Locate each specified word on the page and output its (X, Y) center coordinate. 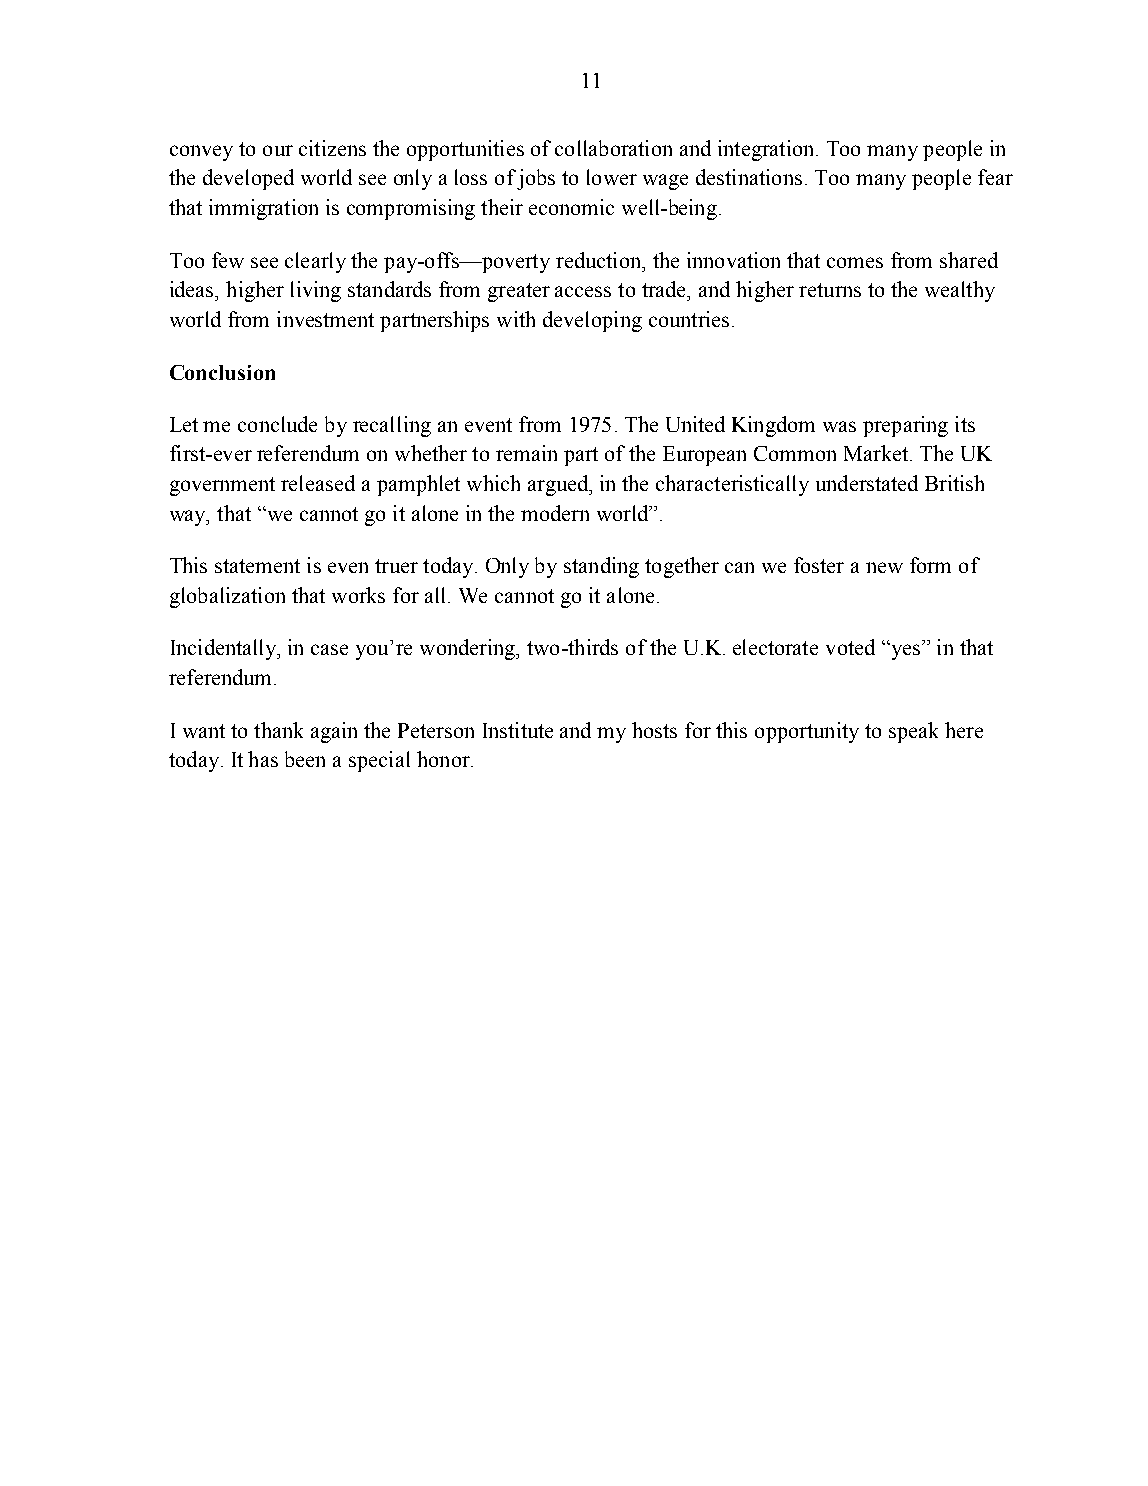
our (278, 150)
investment (325, 319)
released (318, 483)
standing (601, 567)
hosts (654, 730)
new (884, 567)
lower (612, 177)
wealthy (960, 291)
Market (876, 453)
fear (995, 177)
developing (592, 321)
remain (526, 453)
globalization (227, 597)
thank (278, 730)
